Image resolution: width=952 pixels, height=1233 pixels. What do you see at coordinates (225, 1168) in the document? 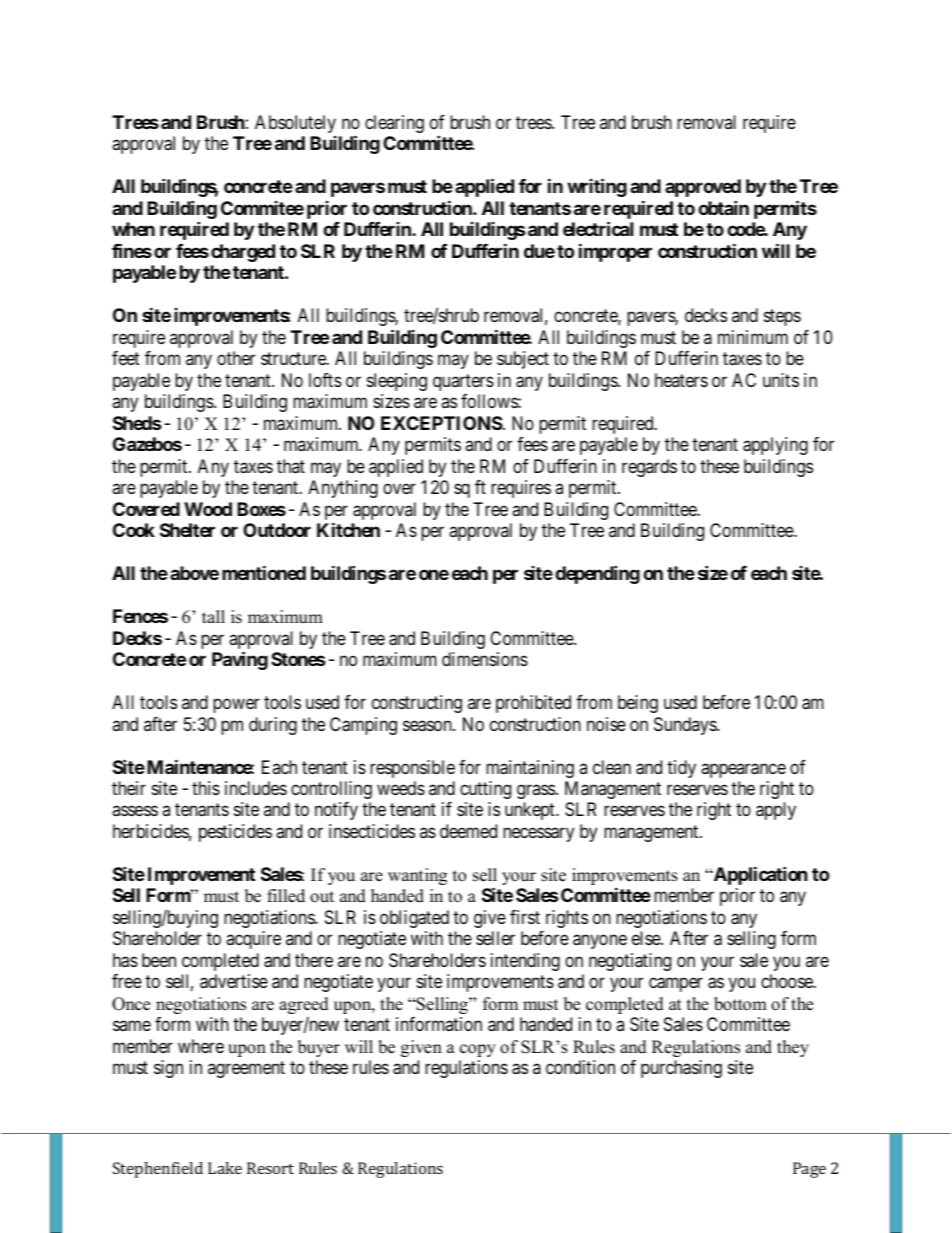
I see `Lake` at bounding box center [225, 1168].
